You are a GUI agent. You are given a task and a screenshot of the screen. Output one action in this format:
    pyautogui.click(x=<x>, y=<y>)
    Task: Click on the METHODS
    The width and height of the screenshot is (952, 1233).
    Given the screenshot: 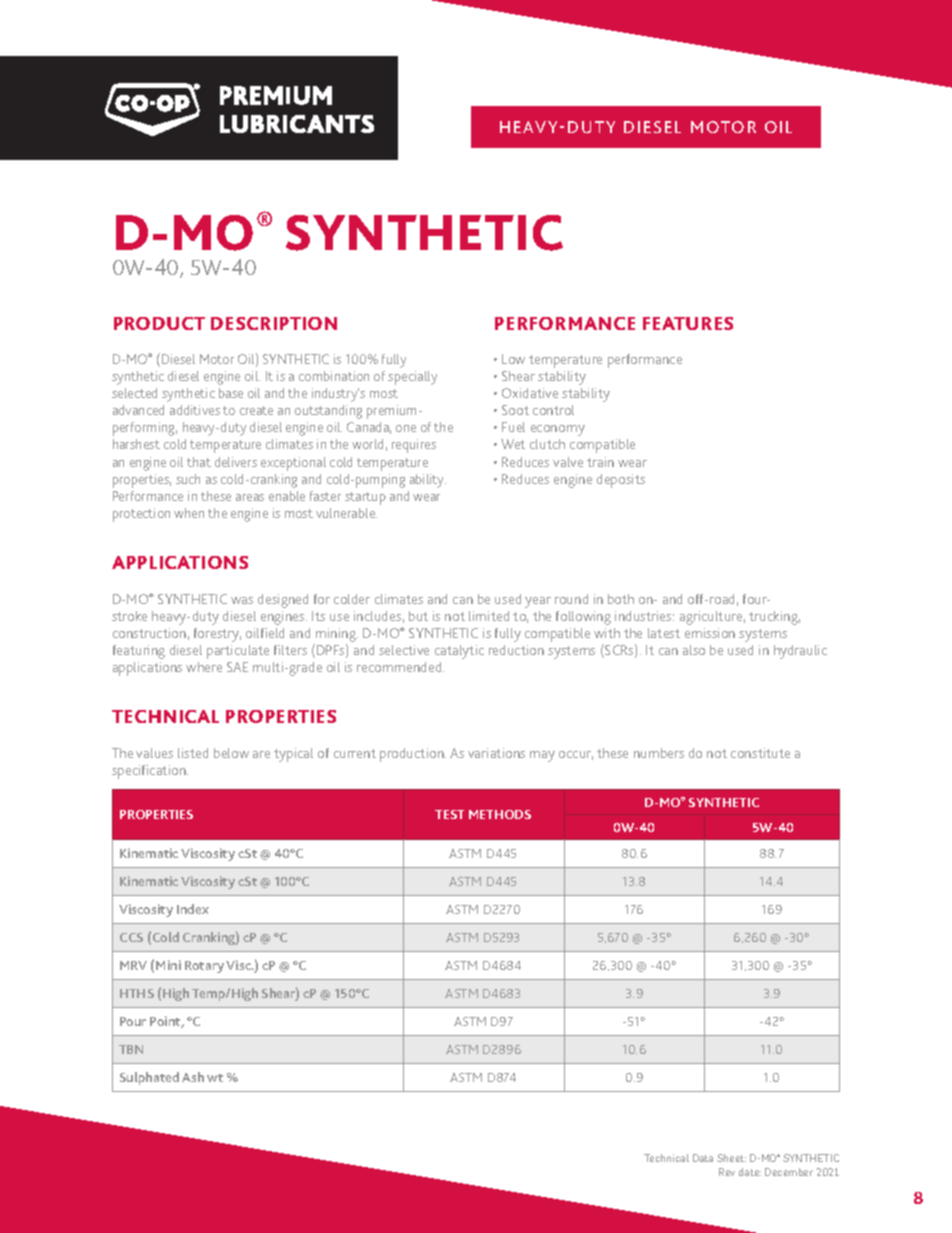 What is the action you would take?
    pyautogui.click(x=500, y=814)
